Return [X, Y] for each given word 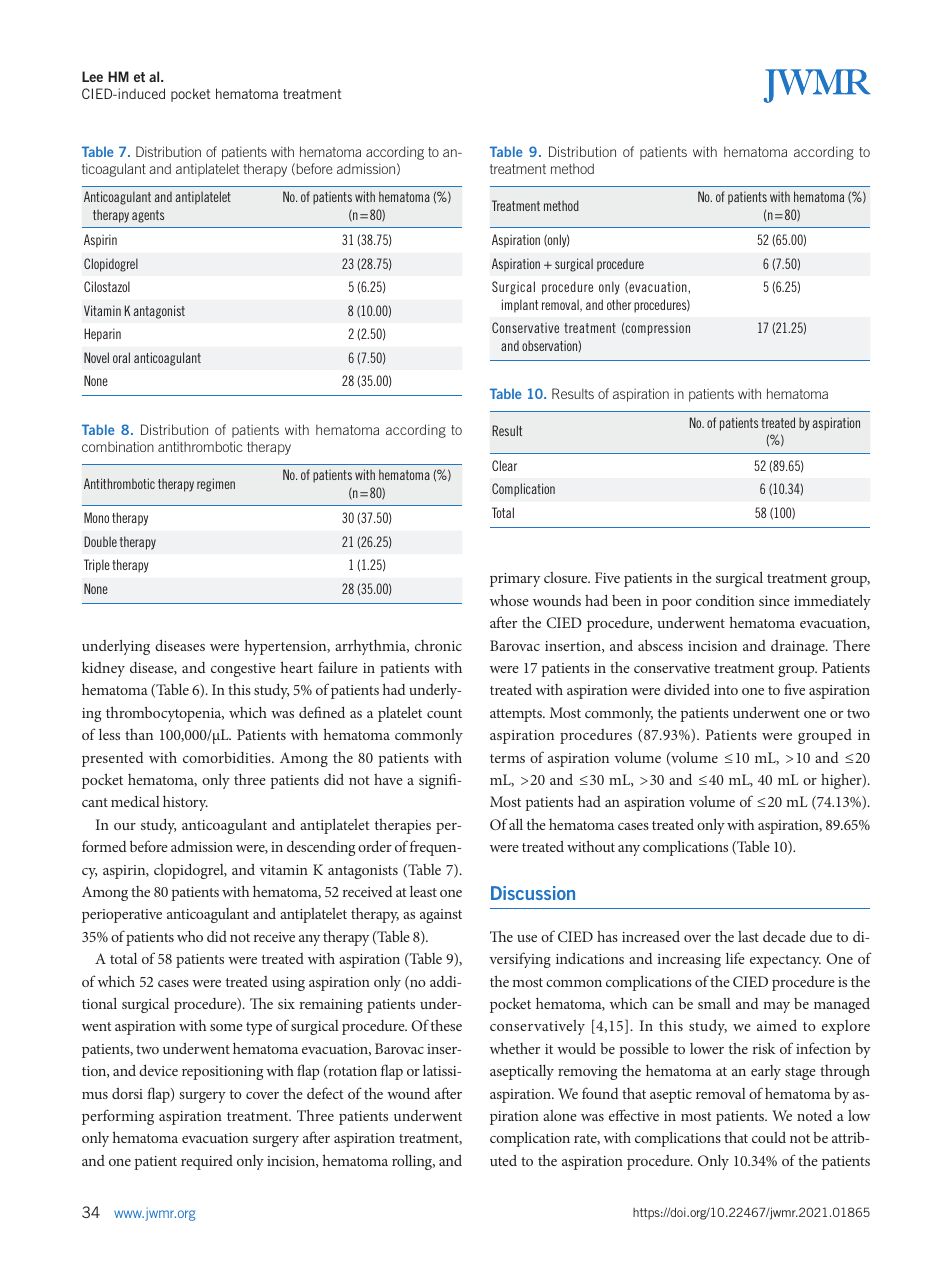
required [207, 1162]
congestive [243, 670]
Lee [92, 76]
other [619, 304]
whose [509, 600]
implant [520, 306]
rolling [413, 1162]
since [774, 601]
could [769, 1137]
